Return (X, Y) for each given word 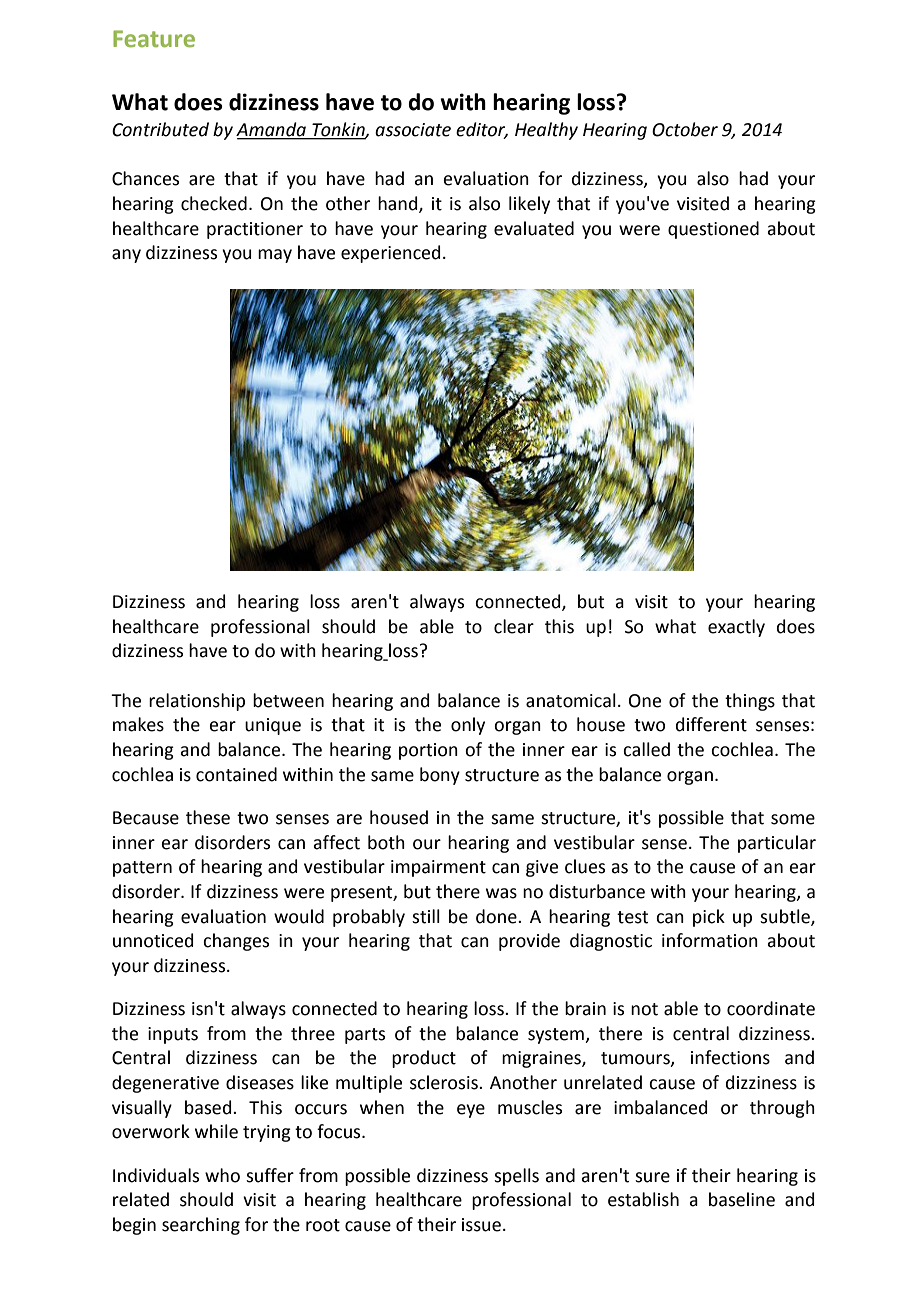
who (222, 1175)
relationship (197, 702)
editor (482, 130)
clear (514, 626)
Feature (154, 38)
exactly (736, 628)
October (685, 129)
